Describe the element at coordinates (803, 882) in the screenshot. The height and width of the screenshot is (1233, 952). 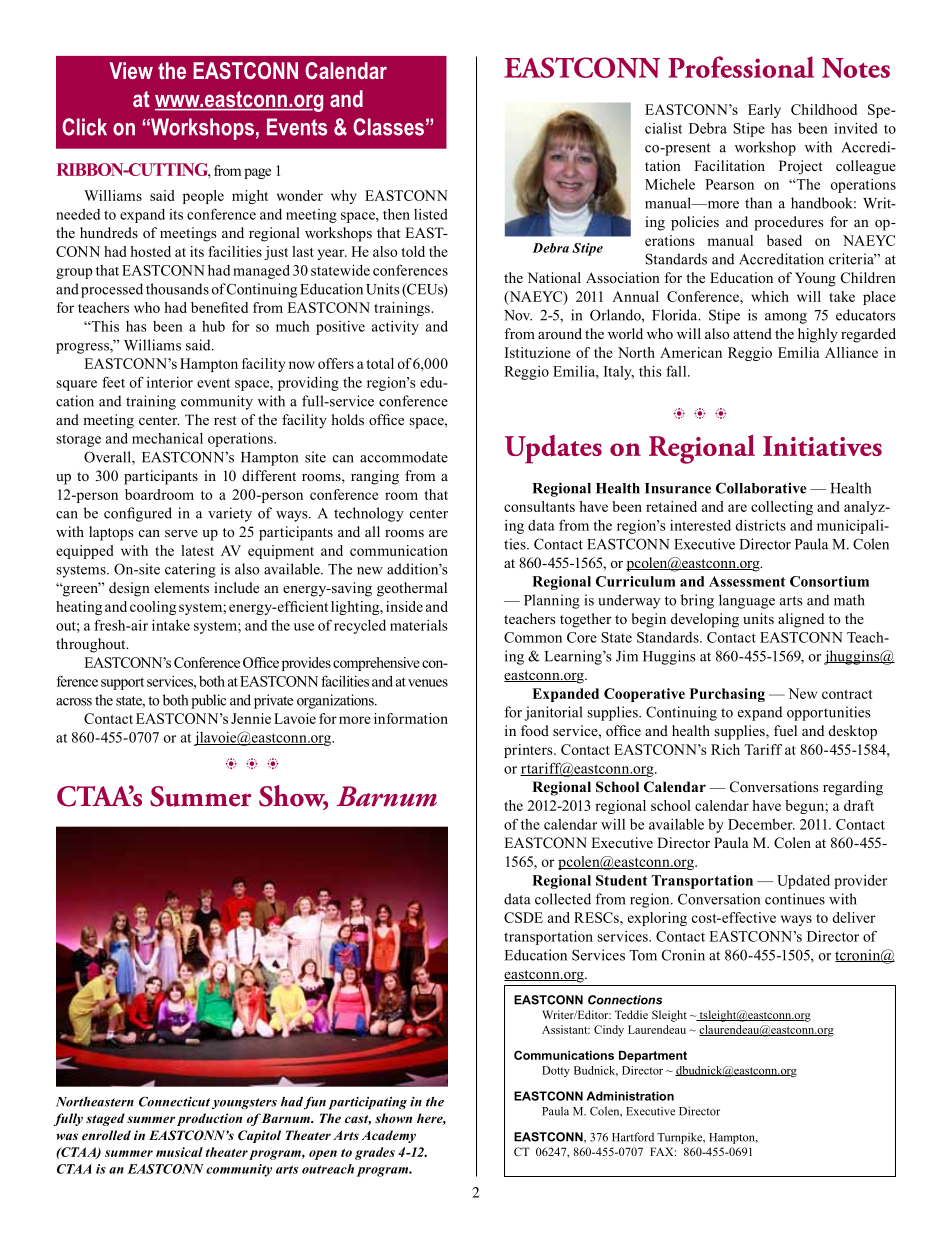
I see `Updated` at that location.
